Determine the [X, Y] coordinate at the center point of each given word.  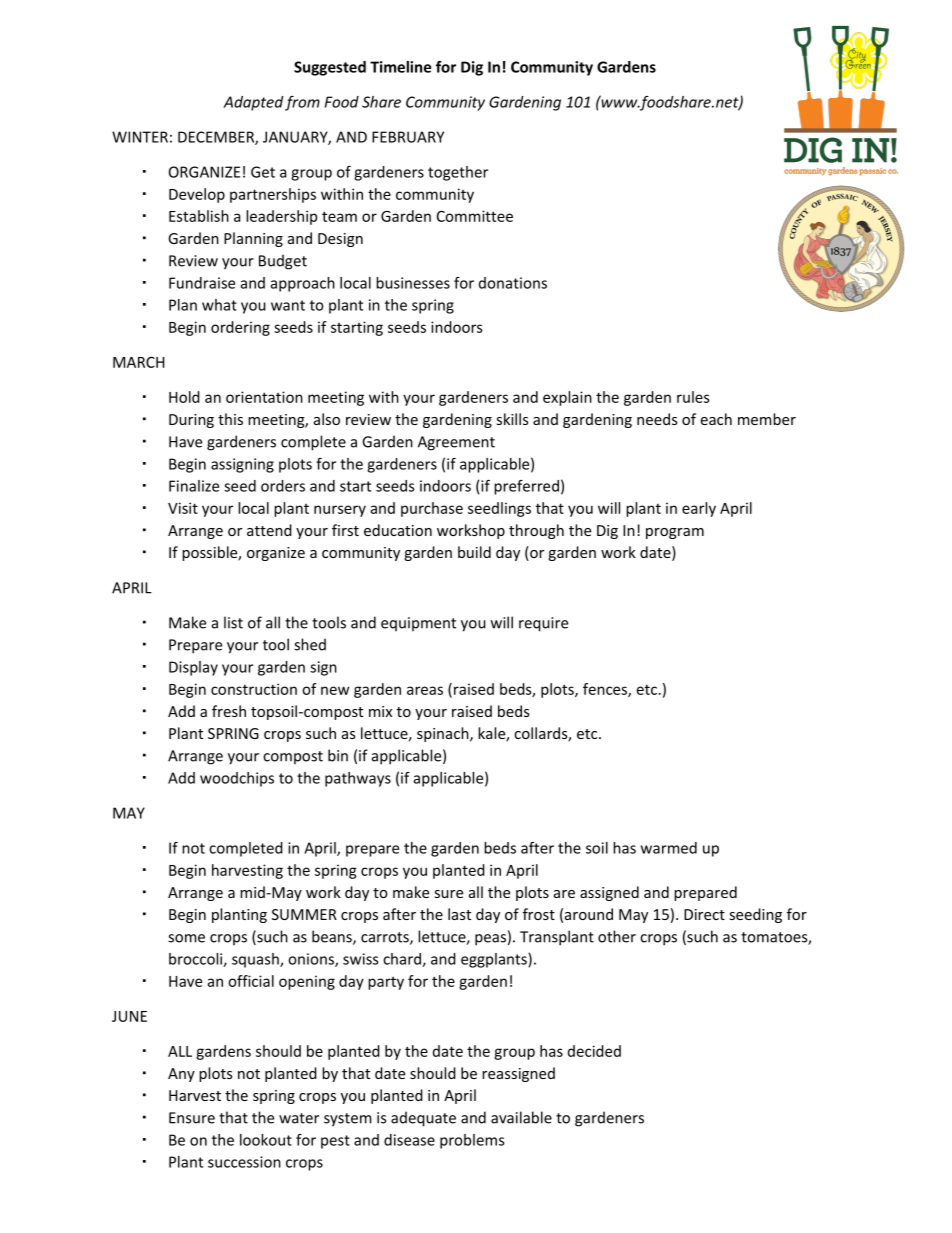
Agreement [456, 443]
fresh [229, 711]
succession [244, 1162]
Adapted [253, 103]
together [458, 173]
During [191, 421]
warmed [669, 848]
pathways [358, 779]
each [716, 419]
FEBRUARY [408, 137]
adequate [423, 1119]
